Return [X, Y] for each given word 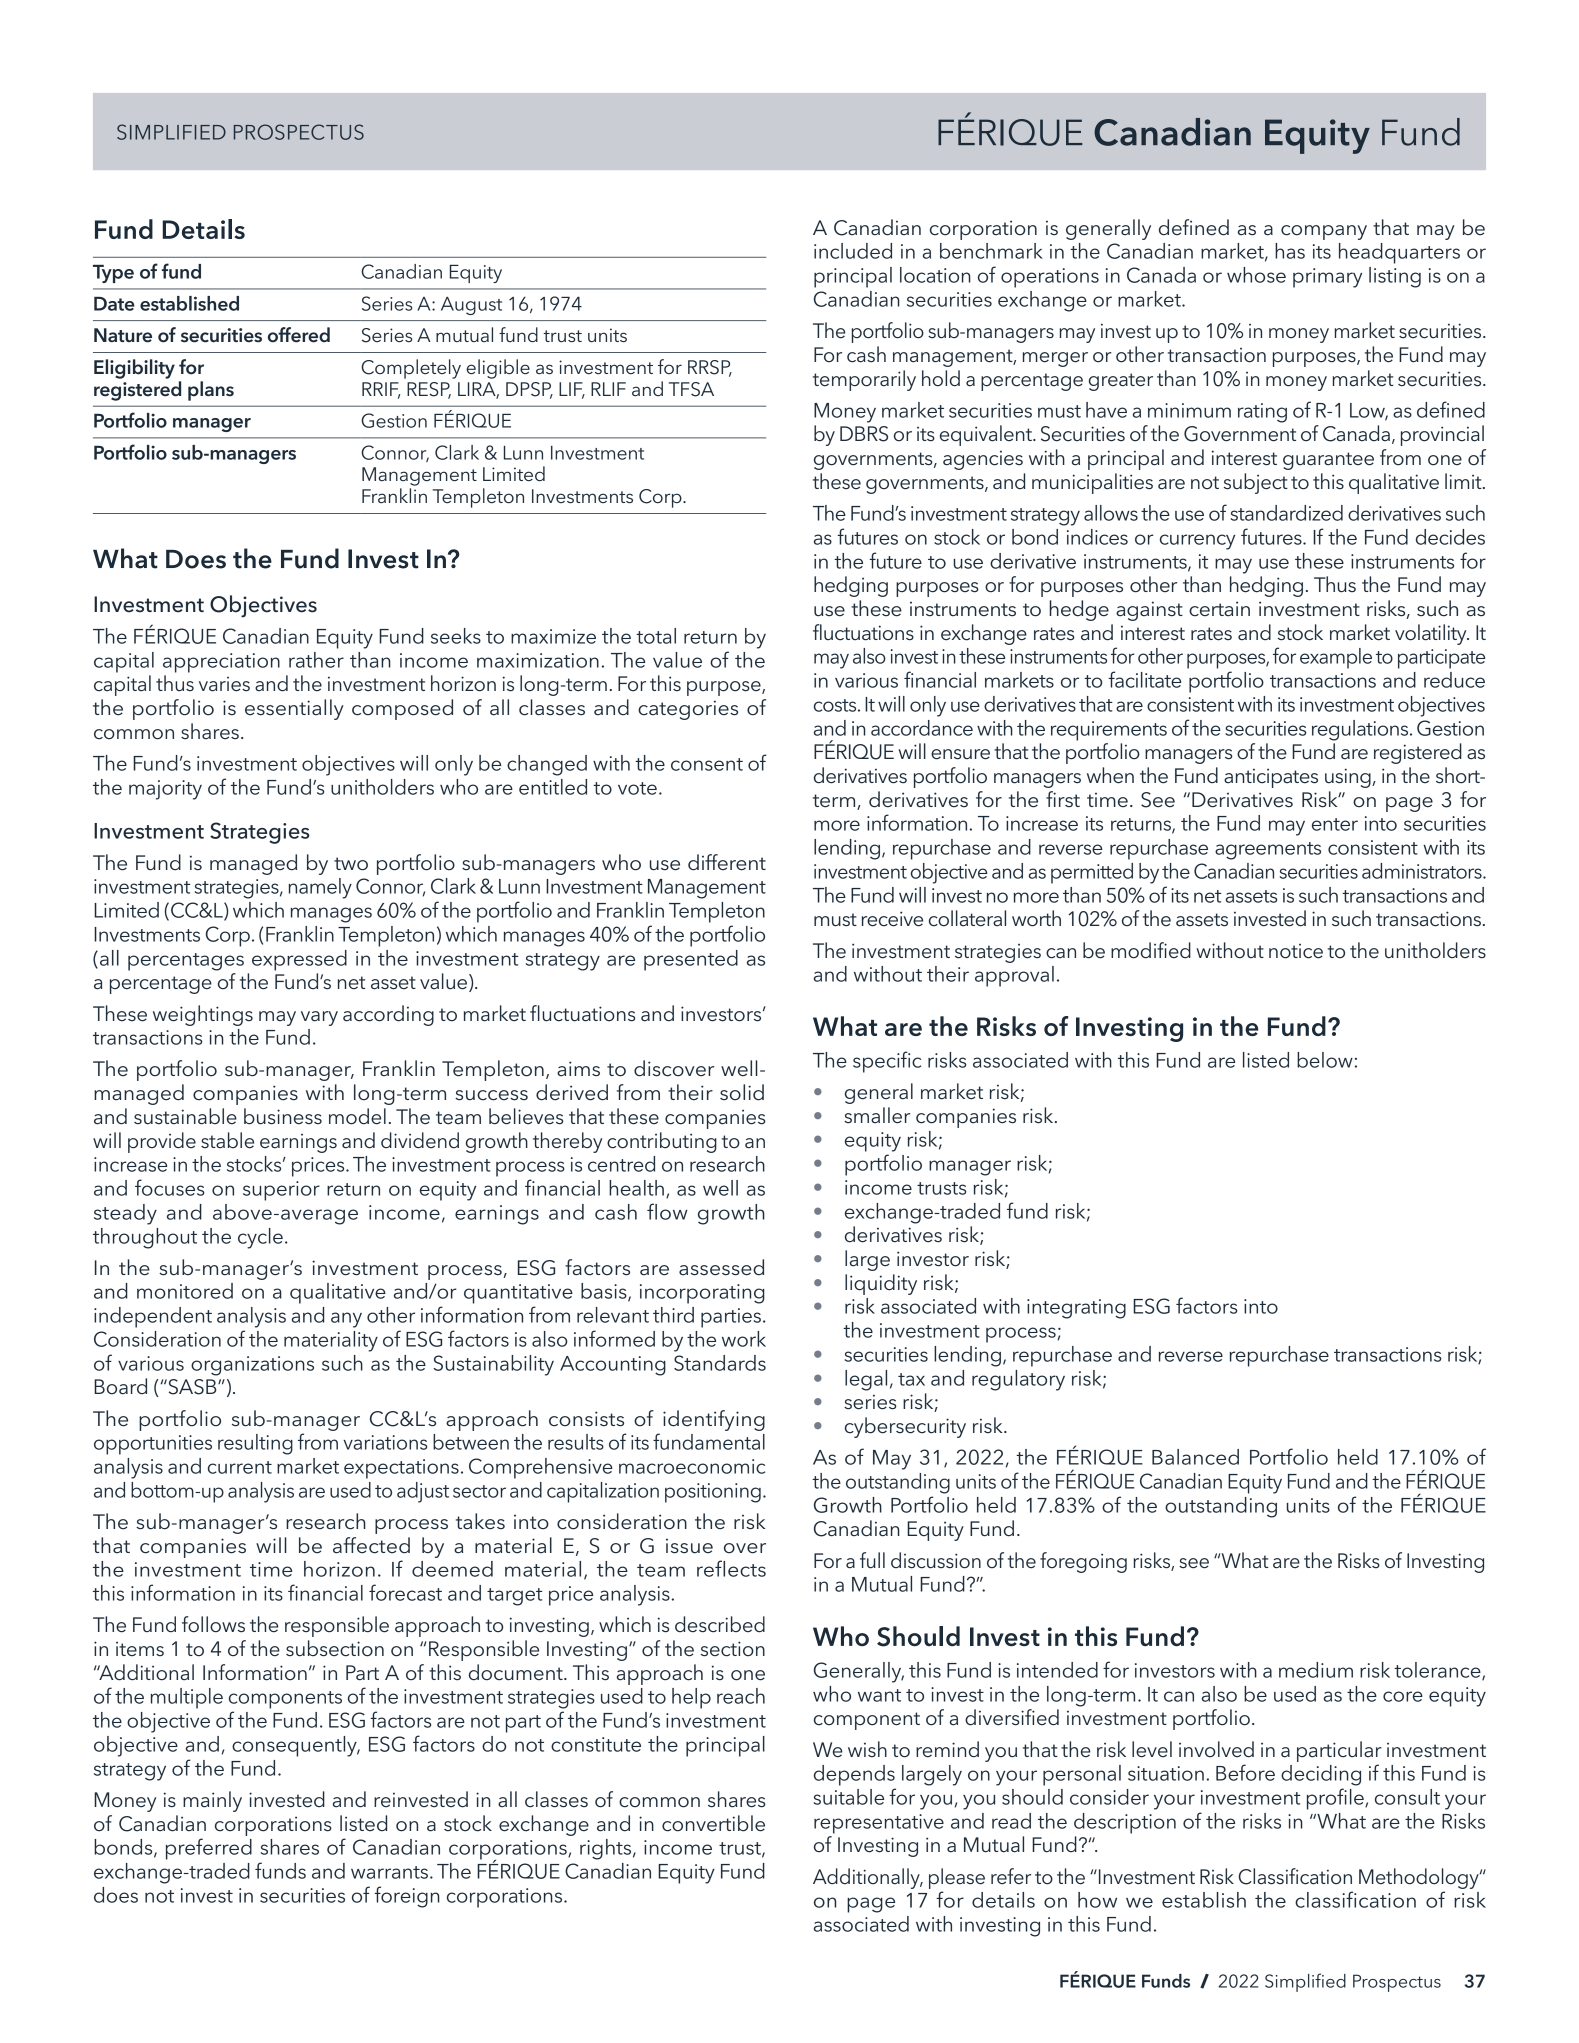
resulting [255, 1444]
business [283, 1116]
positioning [713, 1493]
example [1336, 658]
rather [316, 660]
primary [1327, 278]
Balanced [1195, 1457]
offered [299, 335]
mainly [212, 1801]
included [853, 251]
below [1325, 1060]
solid [742, 1092]
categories [688, 710]
